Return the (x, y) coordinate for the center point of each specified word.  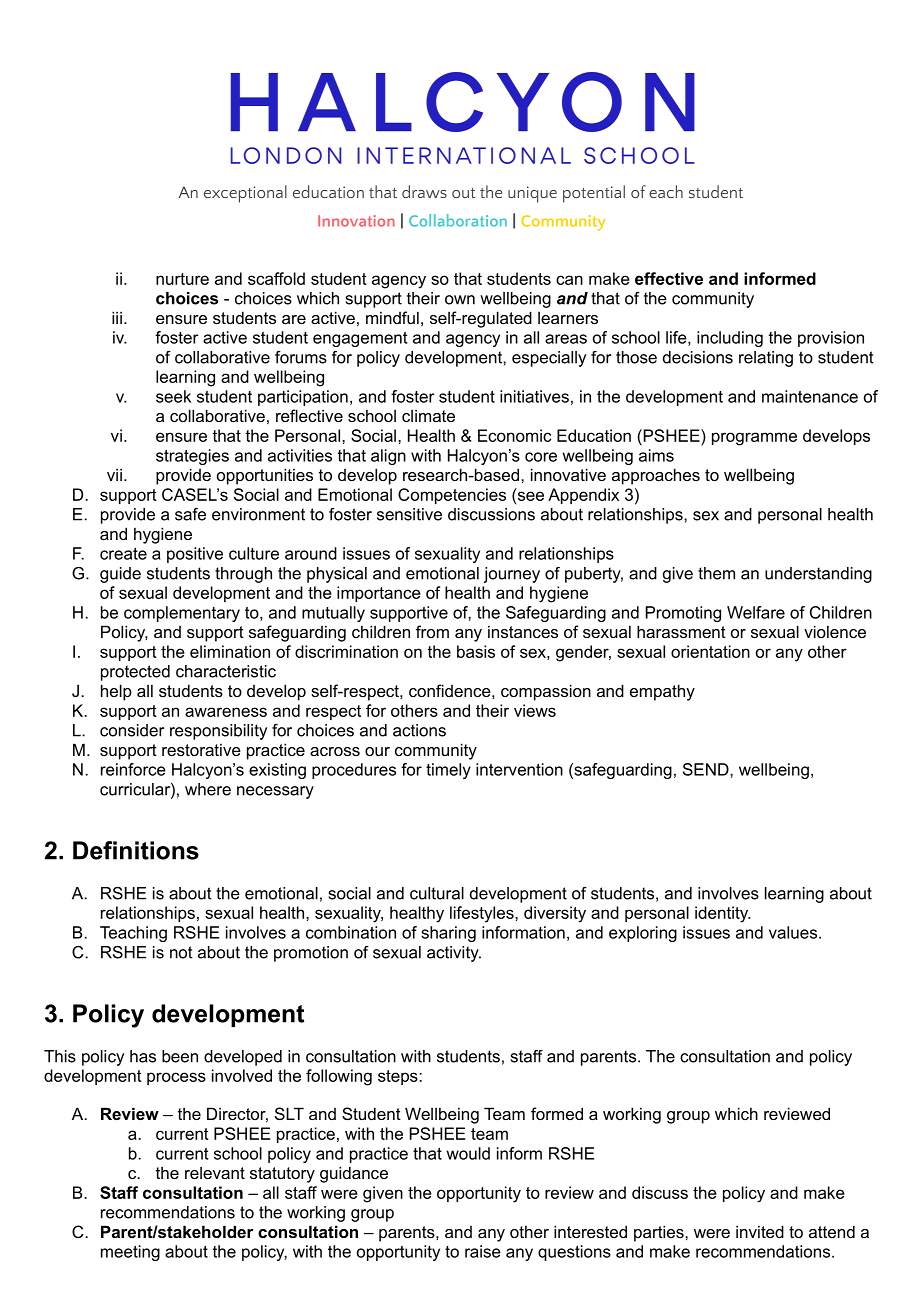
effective (669, 278)
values (794, 932)
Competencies (452, 496)
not (181, 952)
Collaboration (458, 220)
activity (454, 954)
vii (114, 474)
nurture (182, 279)
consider (132, 730)
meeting (130, 1253)
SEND (707, 769)
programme (754, 439)
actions (419, 730)
